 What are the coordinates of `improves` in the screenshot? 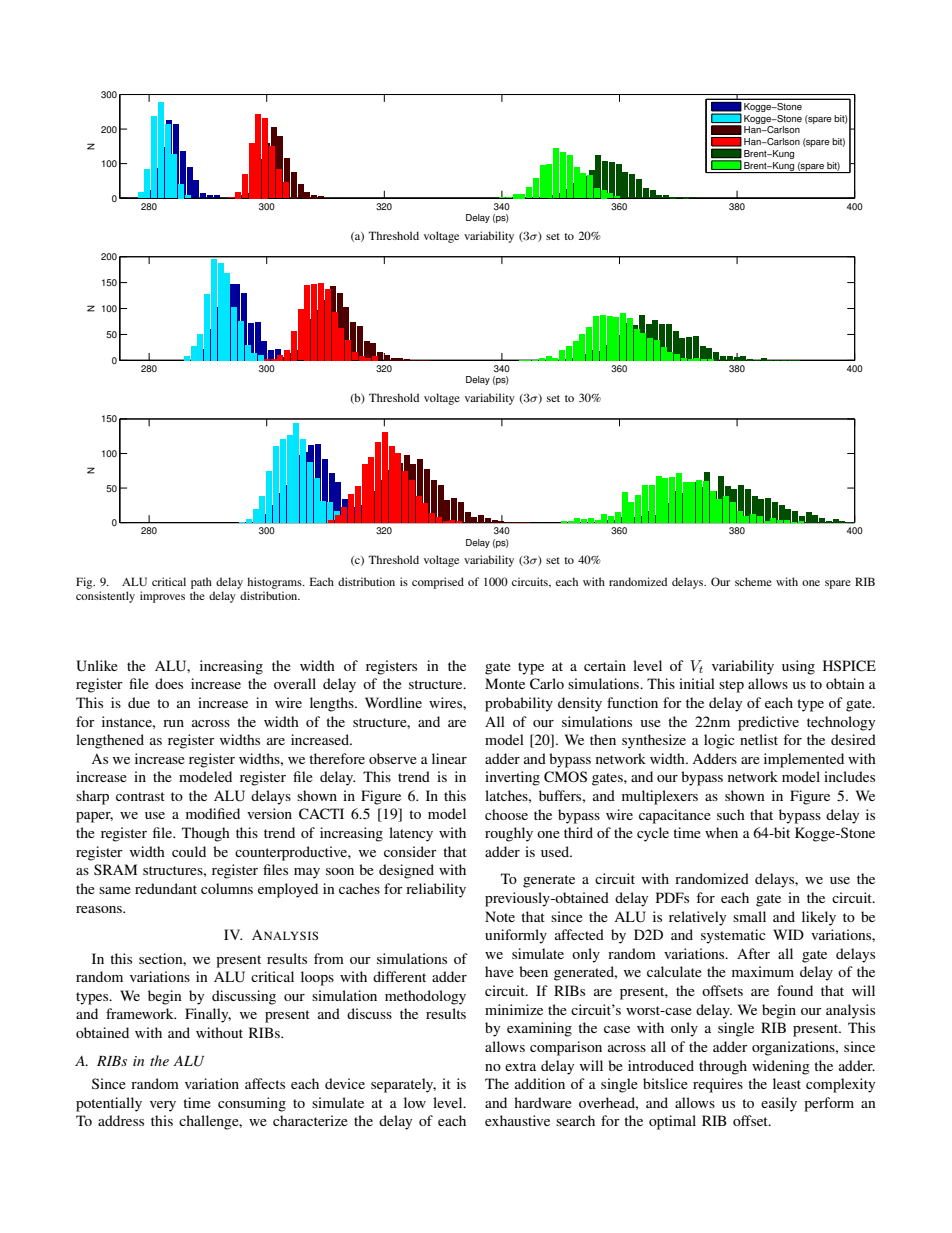 It's located at (162, 597).
